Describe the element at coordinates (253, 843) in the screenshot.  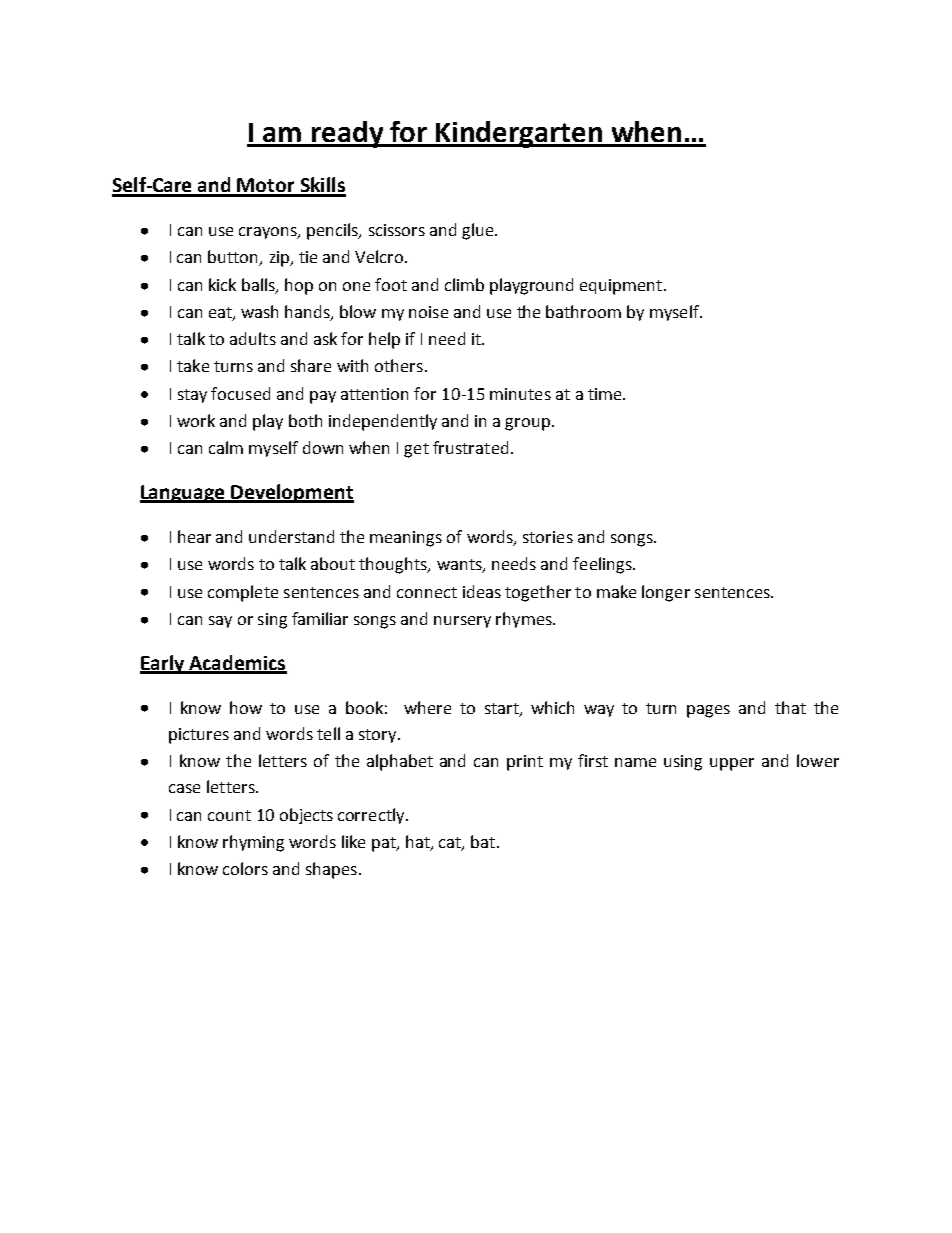
I see `rhyming` at that location.
